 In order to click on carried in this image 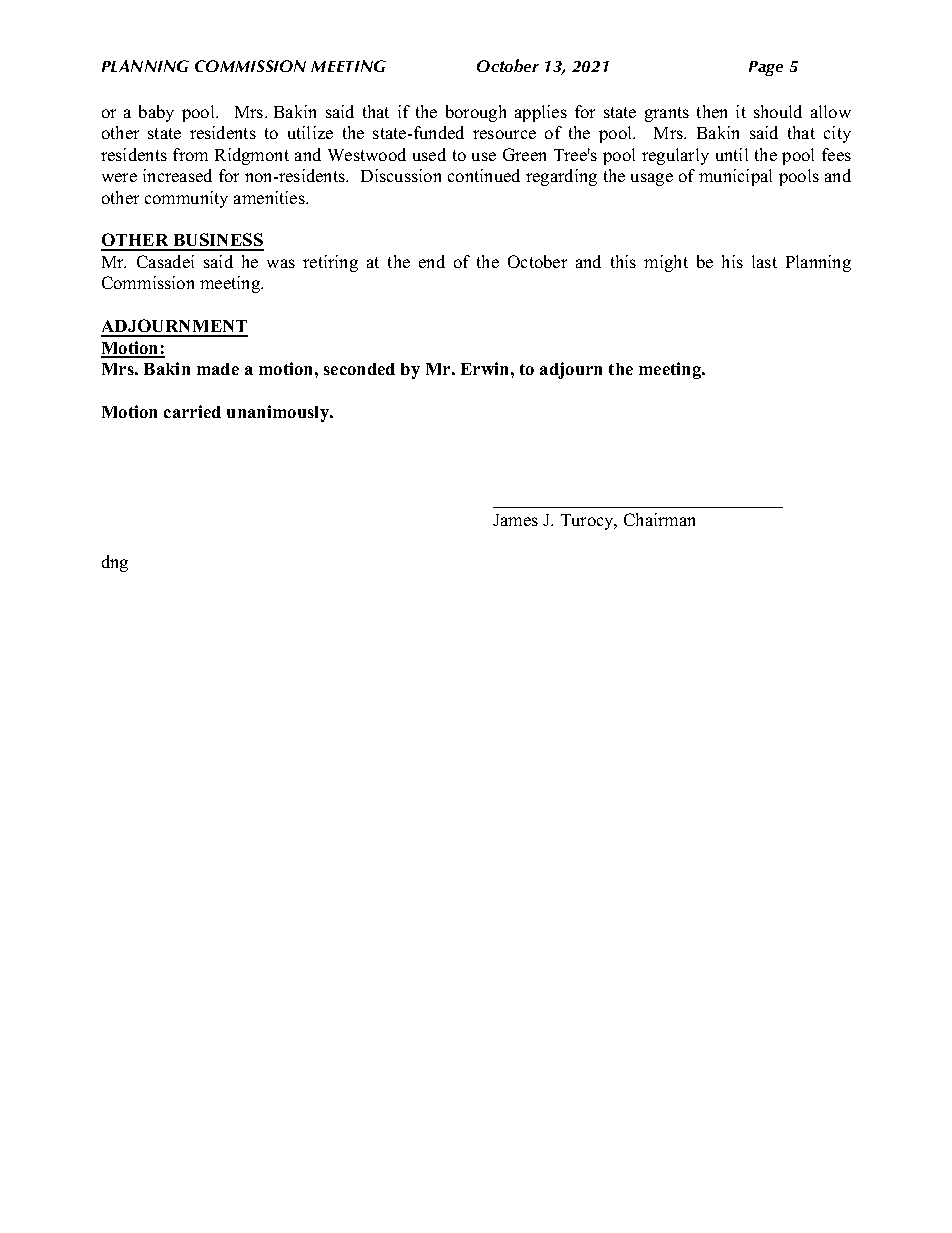, I will do `click(192, 411)`.
